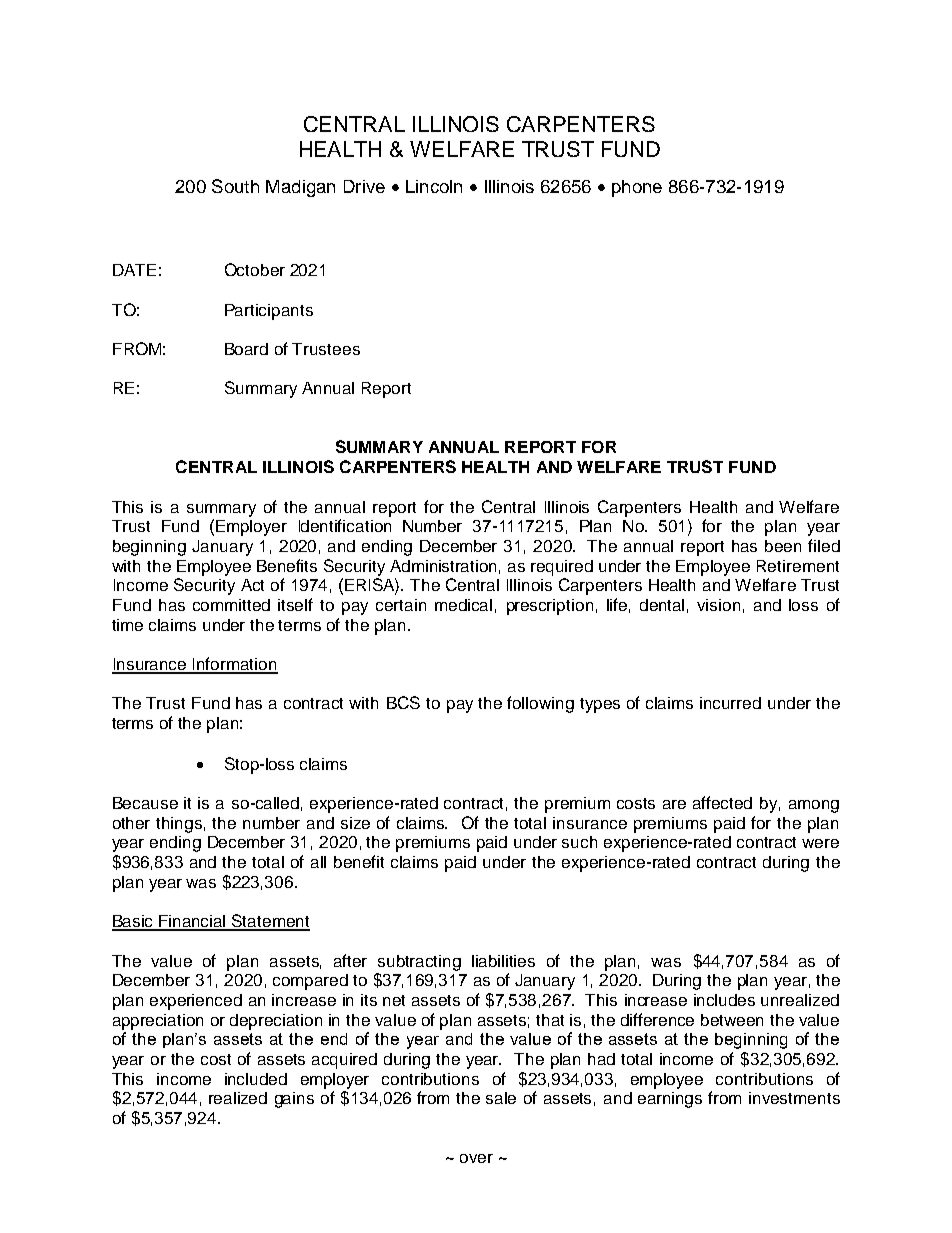 This screenshot has height=1233, width=952. What do you see at coordinates (246, 349) in the screenshot?
I see `Board` at bounding box center [246, 349].
